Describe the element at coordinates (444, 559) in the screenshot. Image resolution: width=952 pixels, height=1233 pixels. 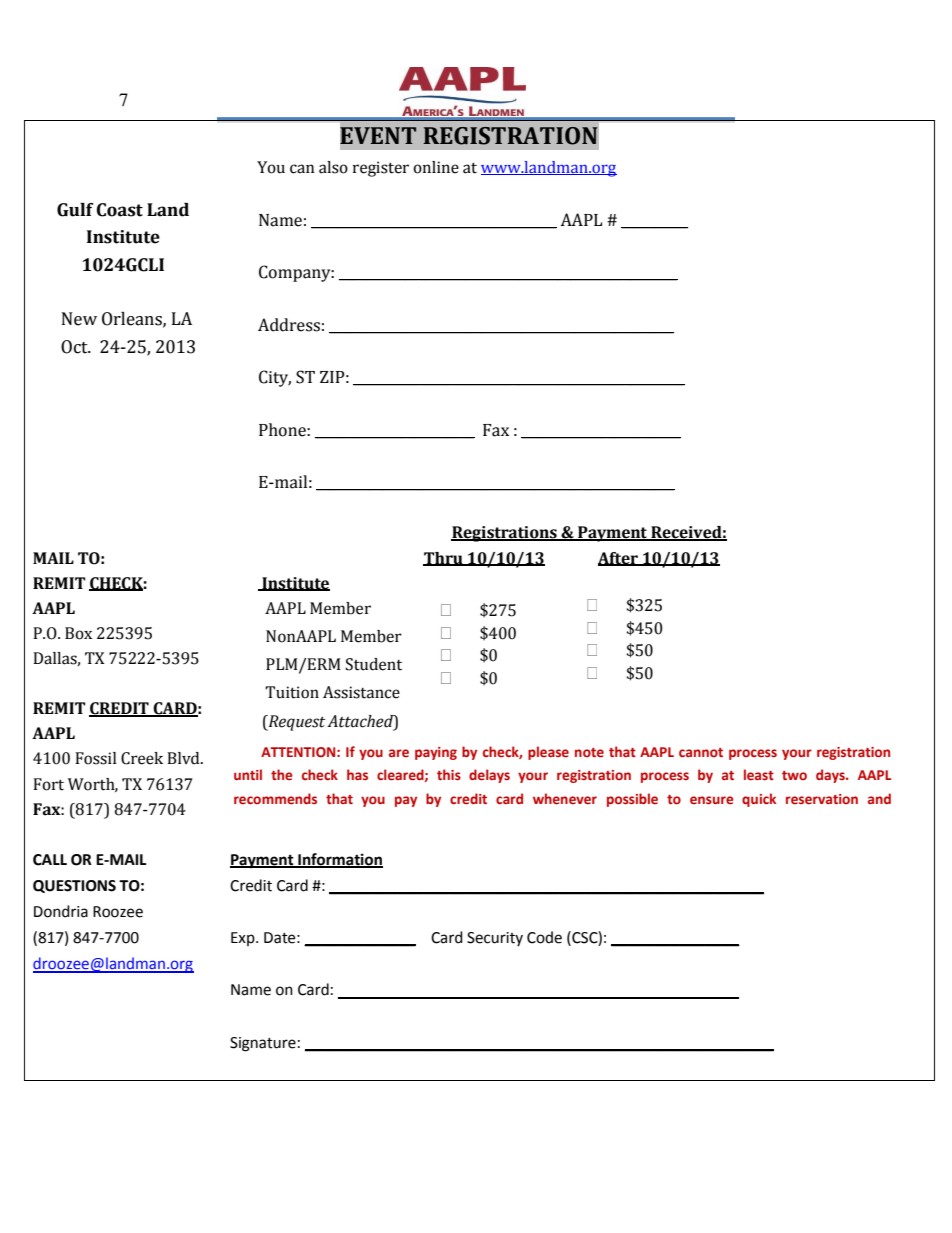
I see `Thru` at that location.
